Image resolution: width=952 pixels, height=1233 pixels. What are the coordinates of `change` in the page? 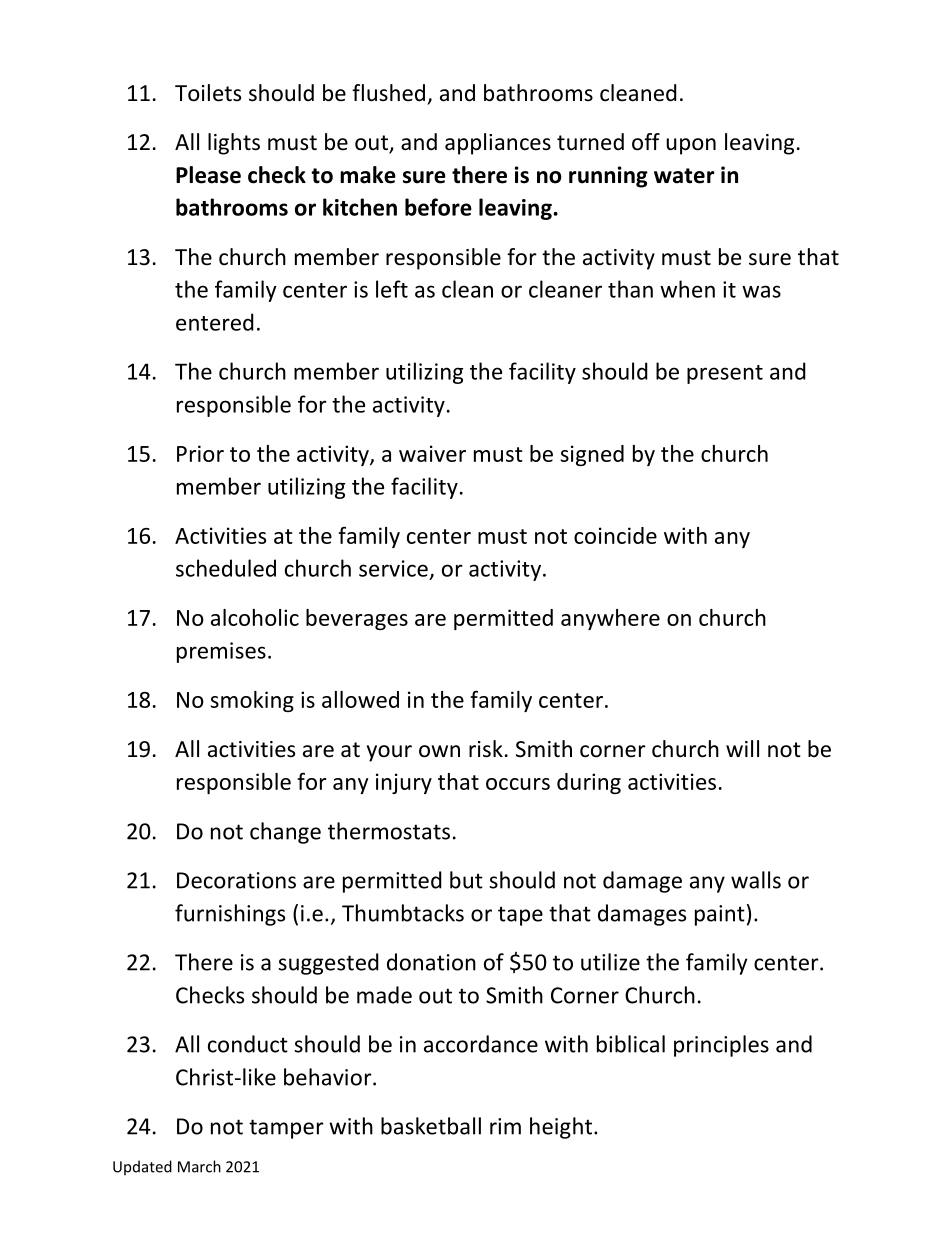 It's located at (285, 833).
